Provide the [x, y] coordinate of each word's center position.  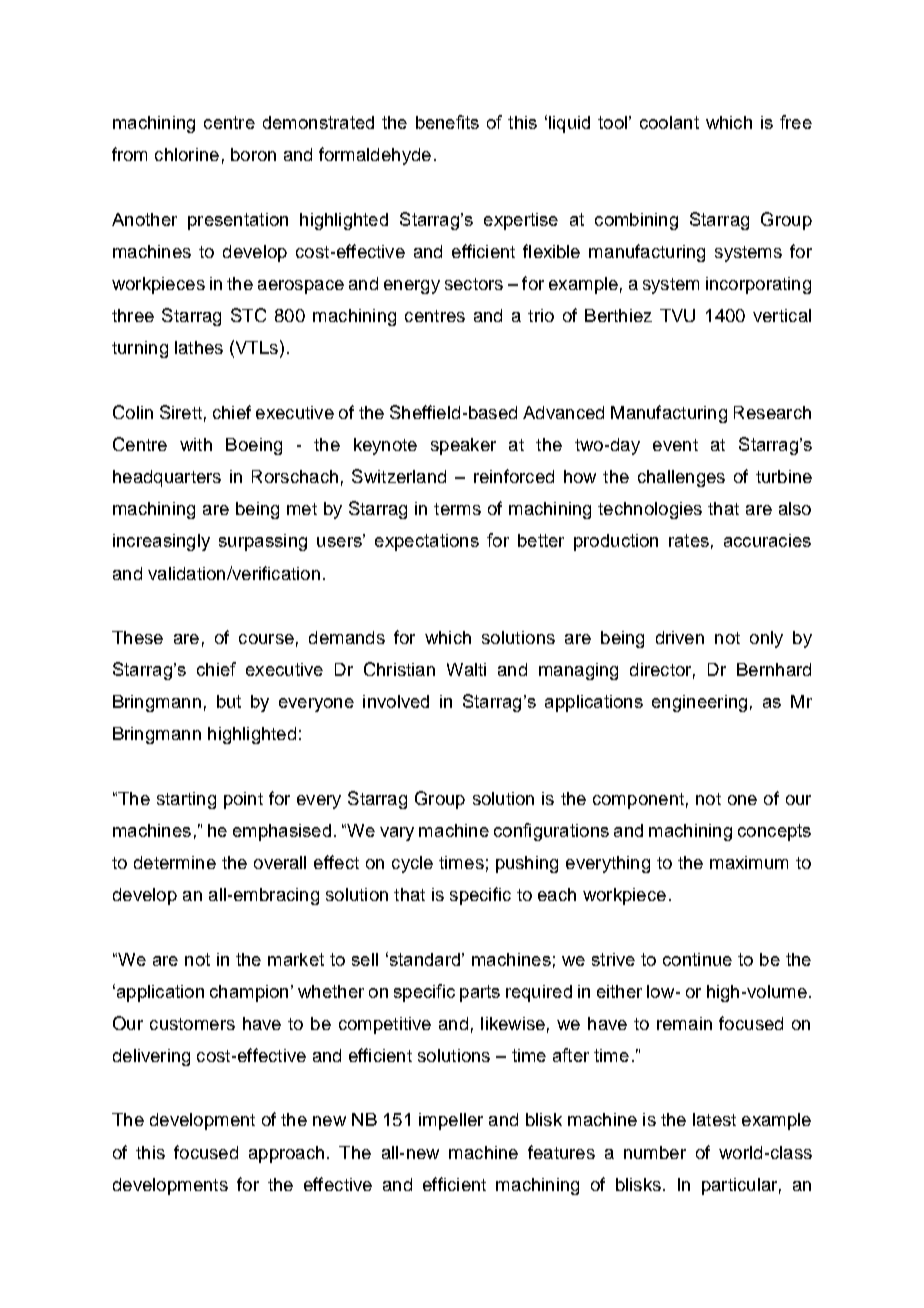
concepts [774, 832]
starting [186, 800]
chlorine [187, 154]
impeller [451, 1121]
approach [286, 1154]
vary [397, 834]
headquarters [167, 478]
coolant [669, 122]
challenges [681, 478]
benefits [447, 122]
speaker [463, 446]
